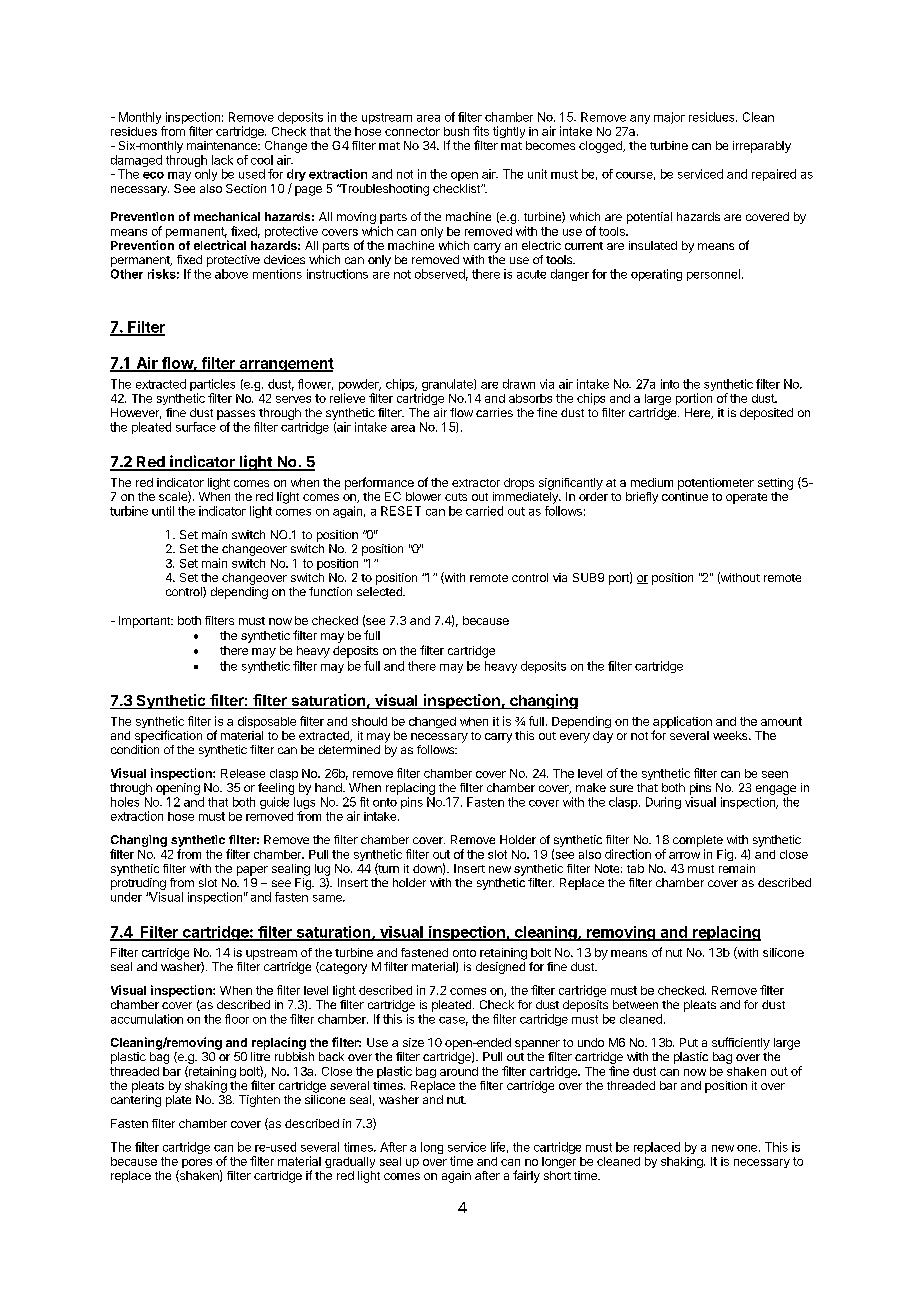  What do you see at coordinates (197, 1163) in the document?
I see `pores` at bounding box center [197, 1163].
